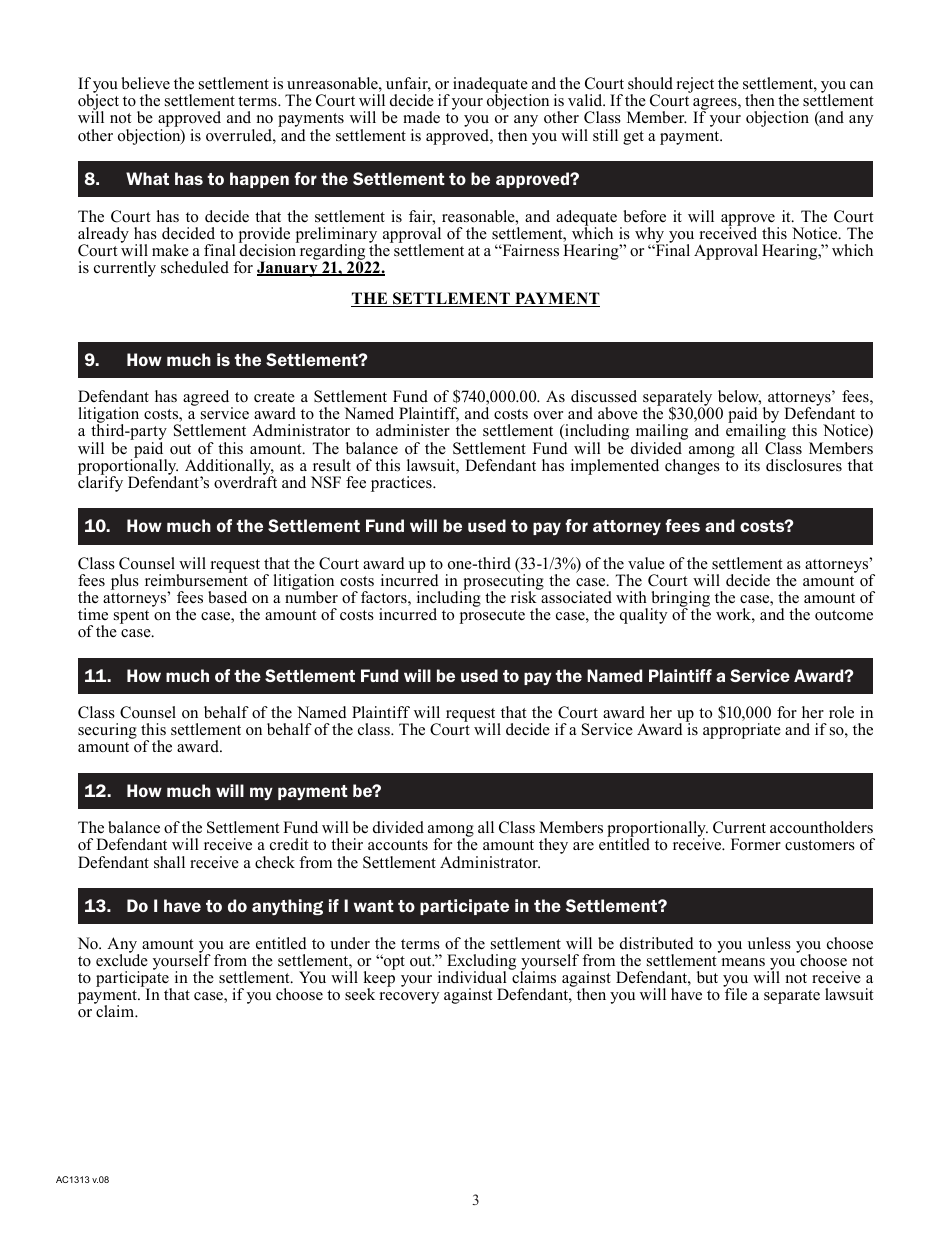 This image has width=952, height=1233. What do you see at coordinates (502, 582) in the image?
I see `prosecuting` at bounding box center [502, 582].
